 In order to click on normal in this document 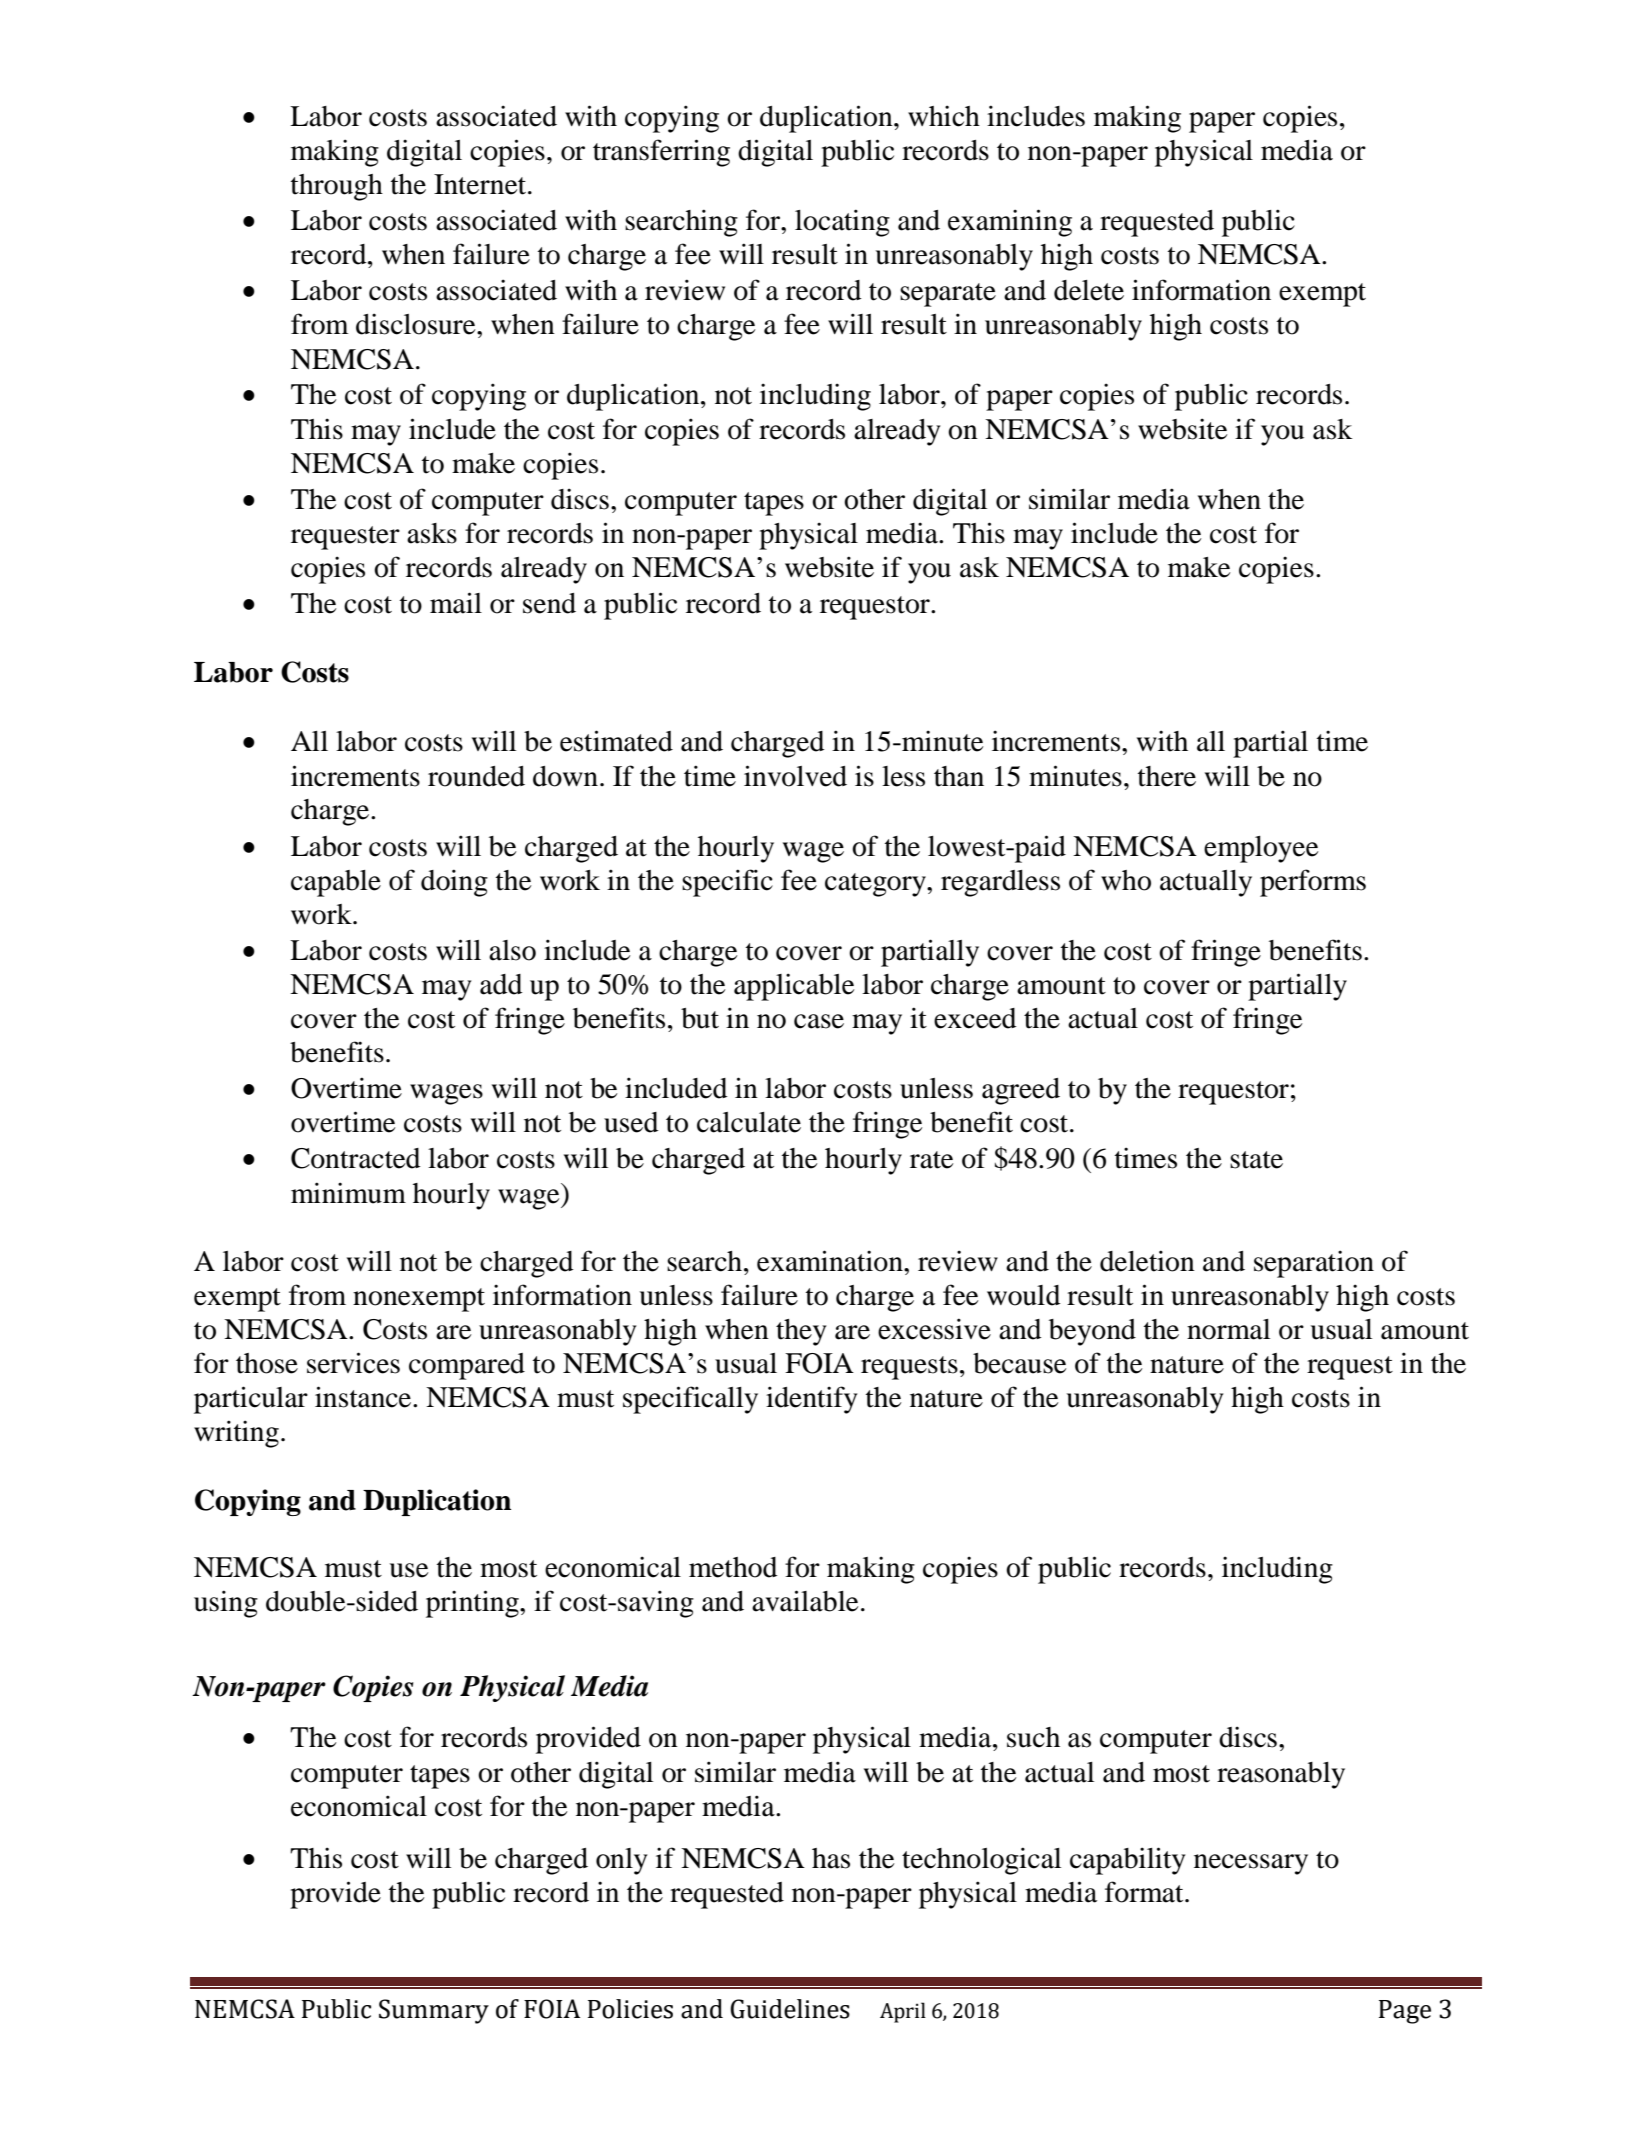, I will do `click(1228, 1329)`.
